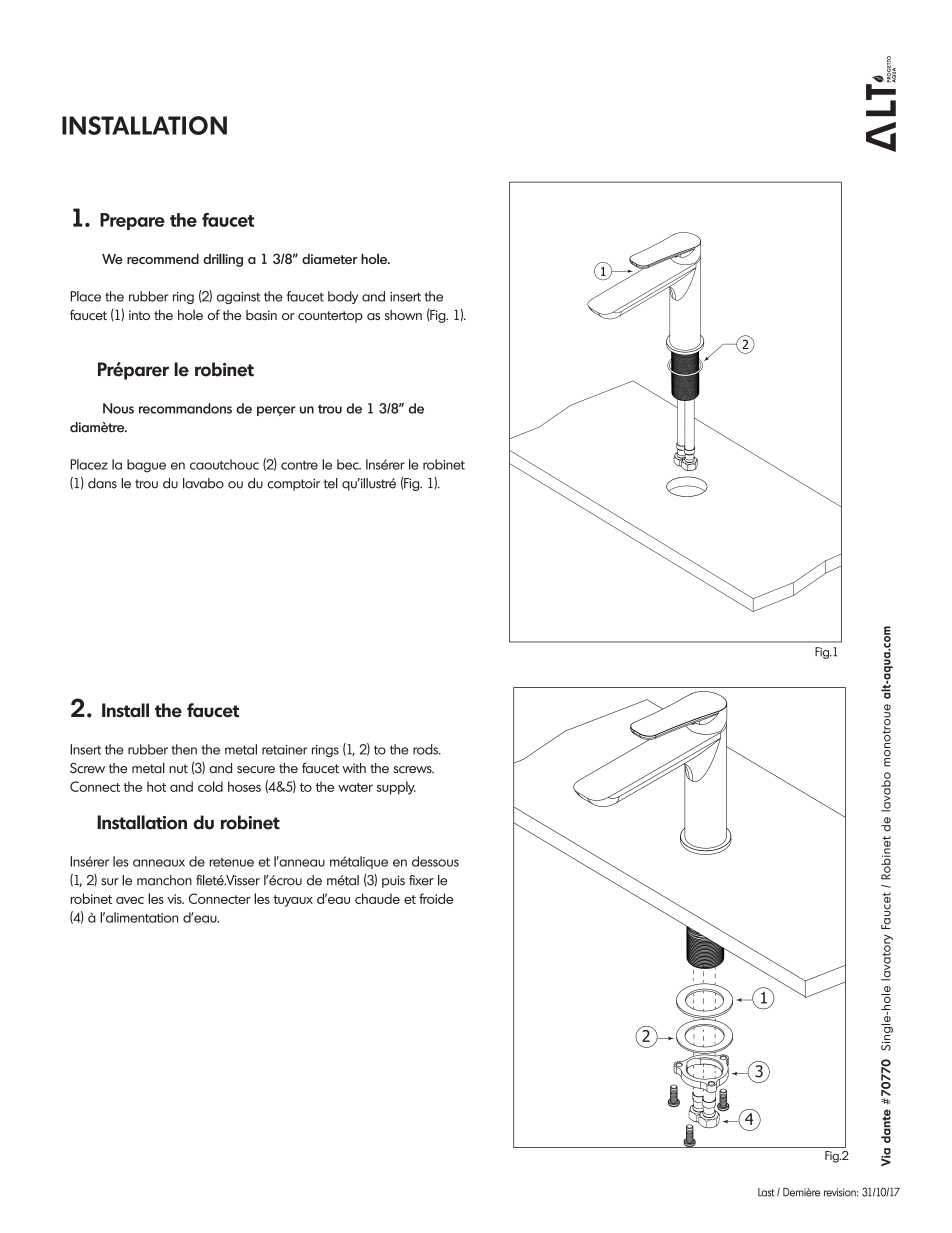 Image resolution: width=952 pixels, height=1233 pixels. Describe the element at coordinates (130, 900) in the screenshot. I see `avec` at that location.
